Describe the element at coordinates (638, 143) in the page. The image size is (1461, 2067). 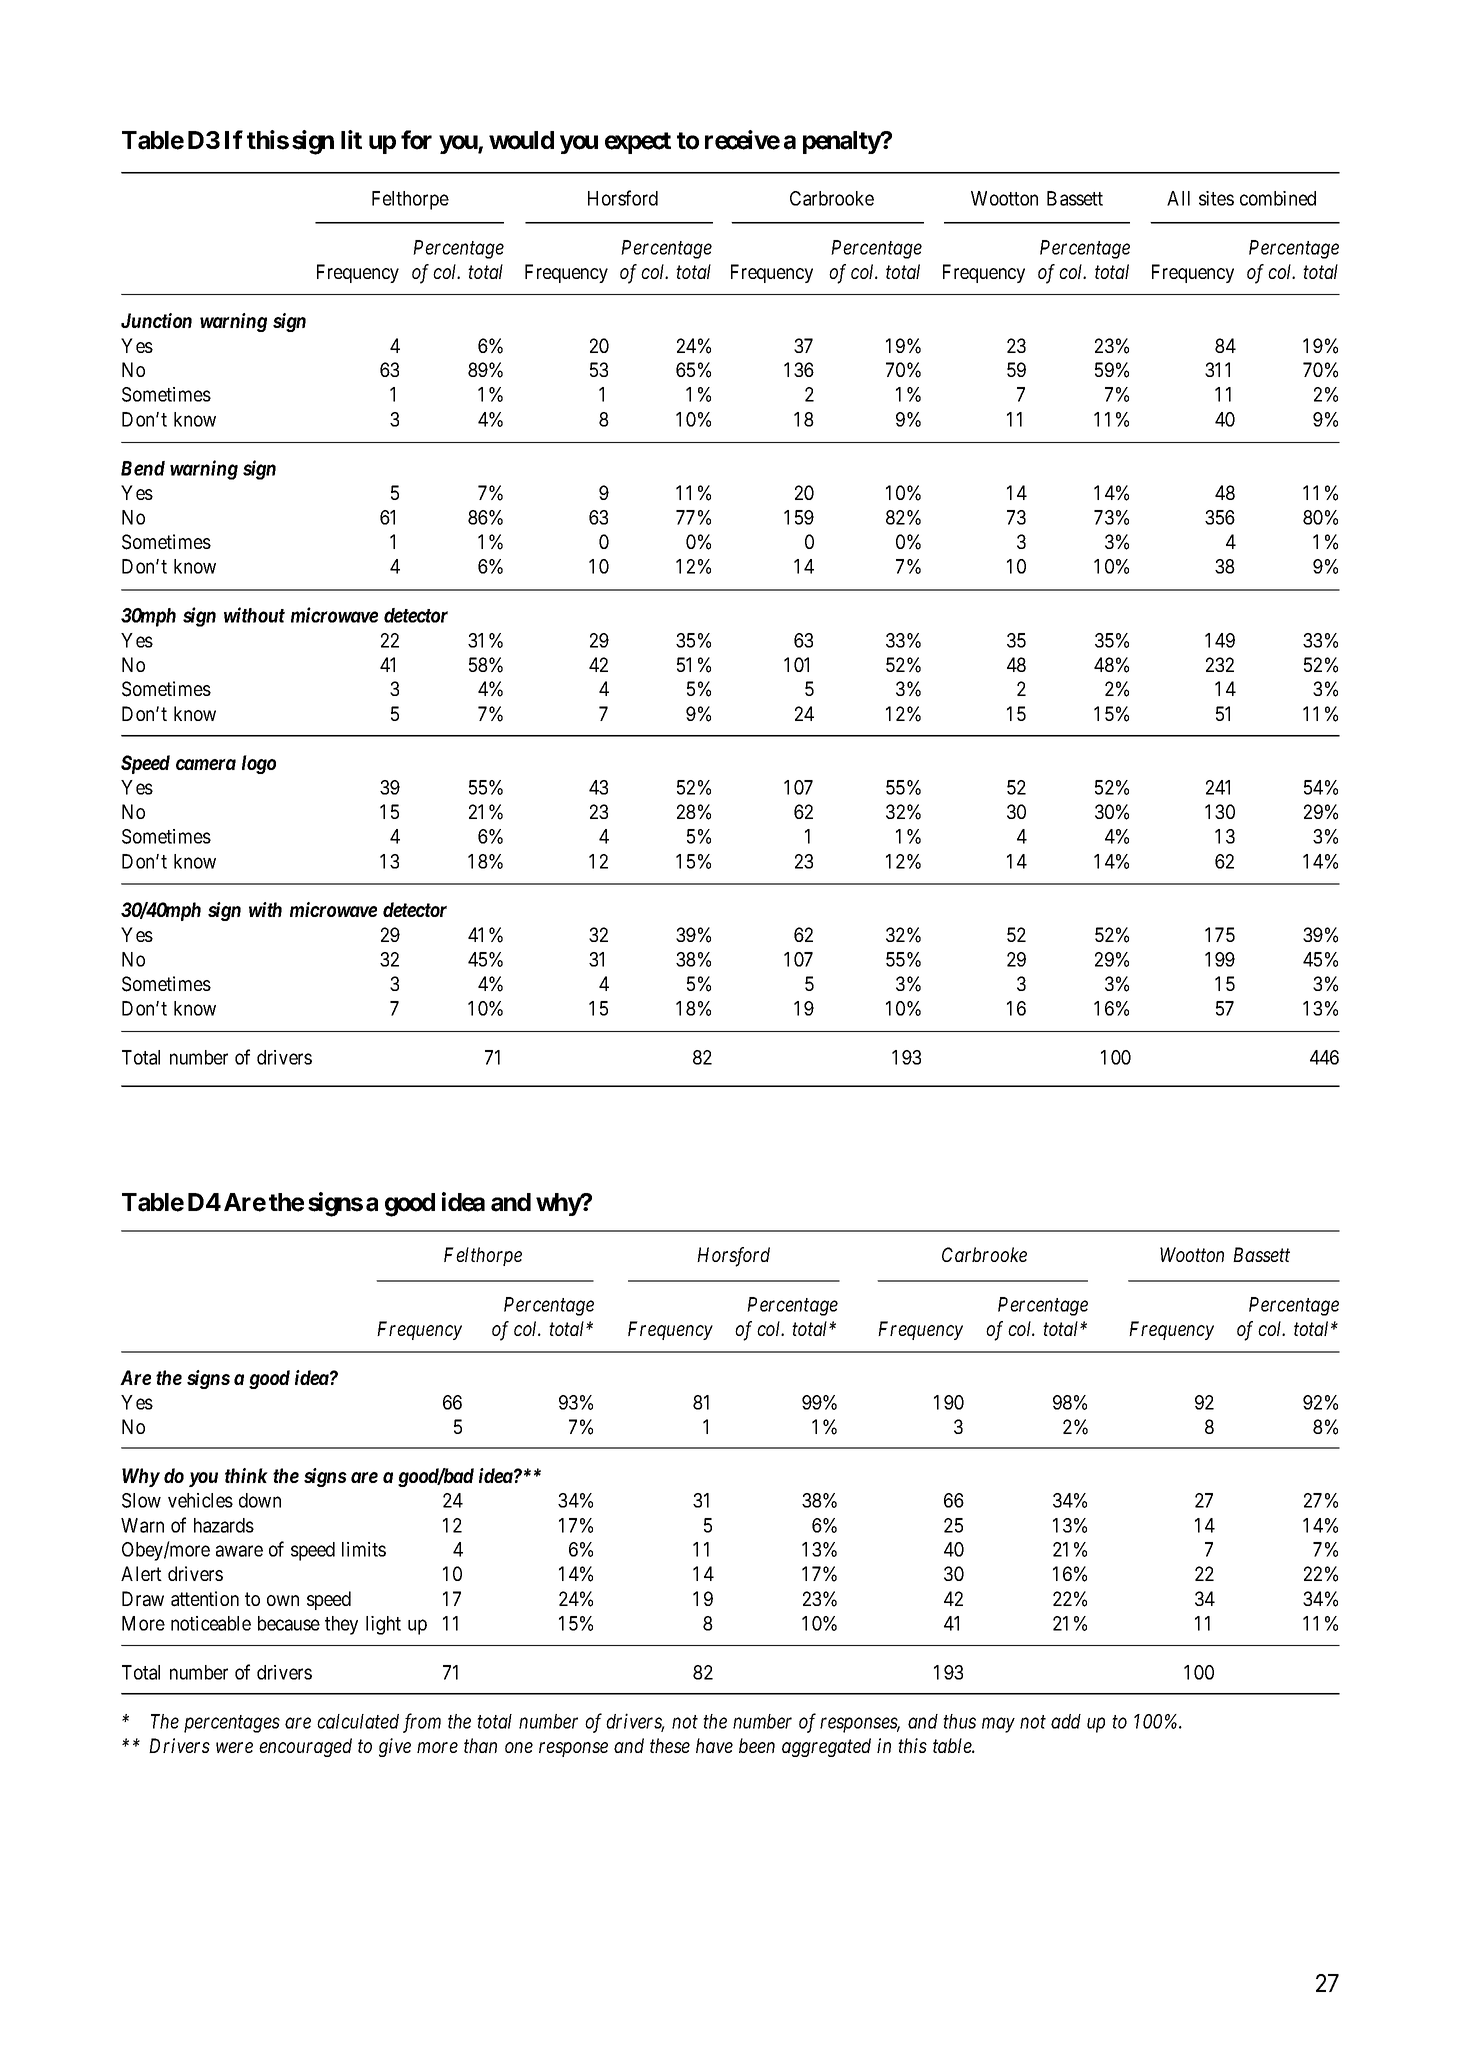
I see `expect` at that location.
